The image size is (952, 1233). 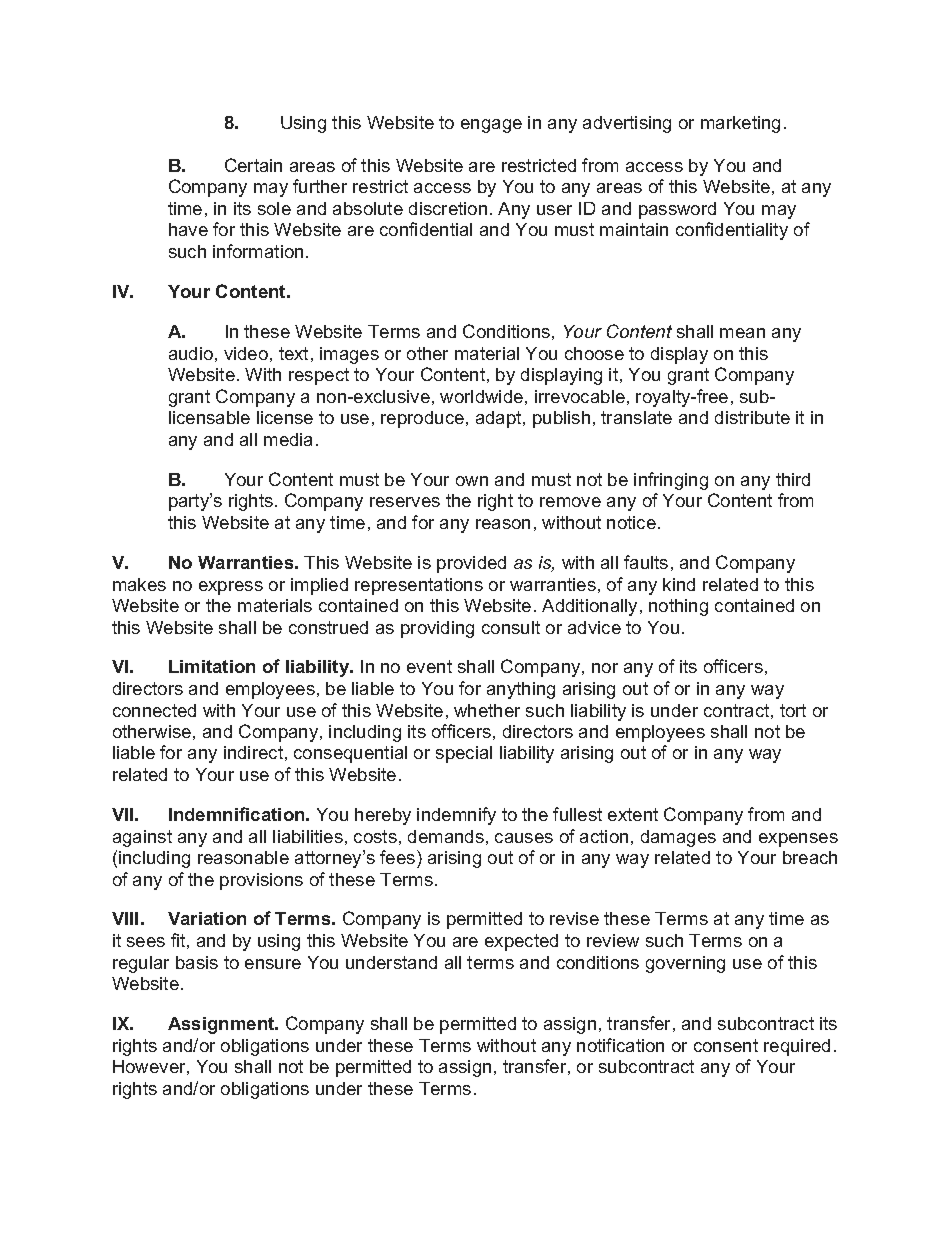 I want to click on Certain, so click(x=253, y=165).
